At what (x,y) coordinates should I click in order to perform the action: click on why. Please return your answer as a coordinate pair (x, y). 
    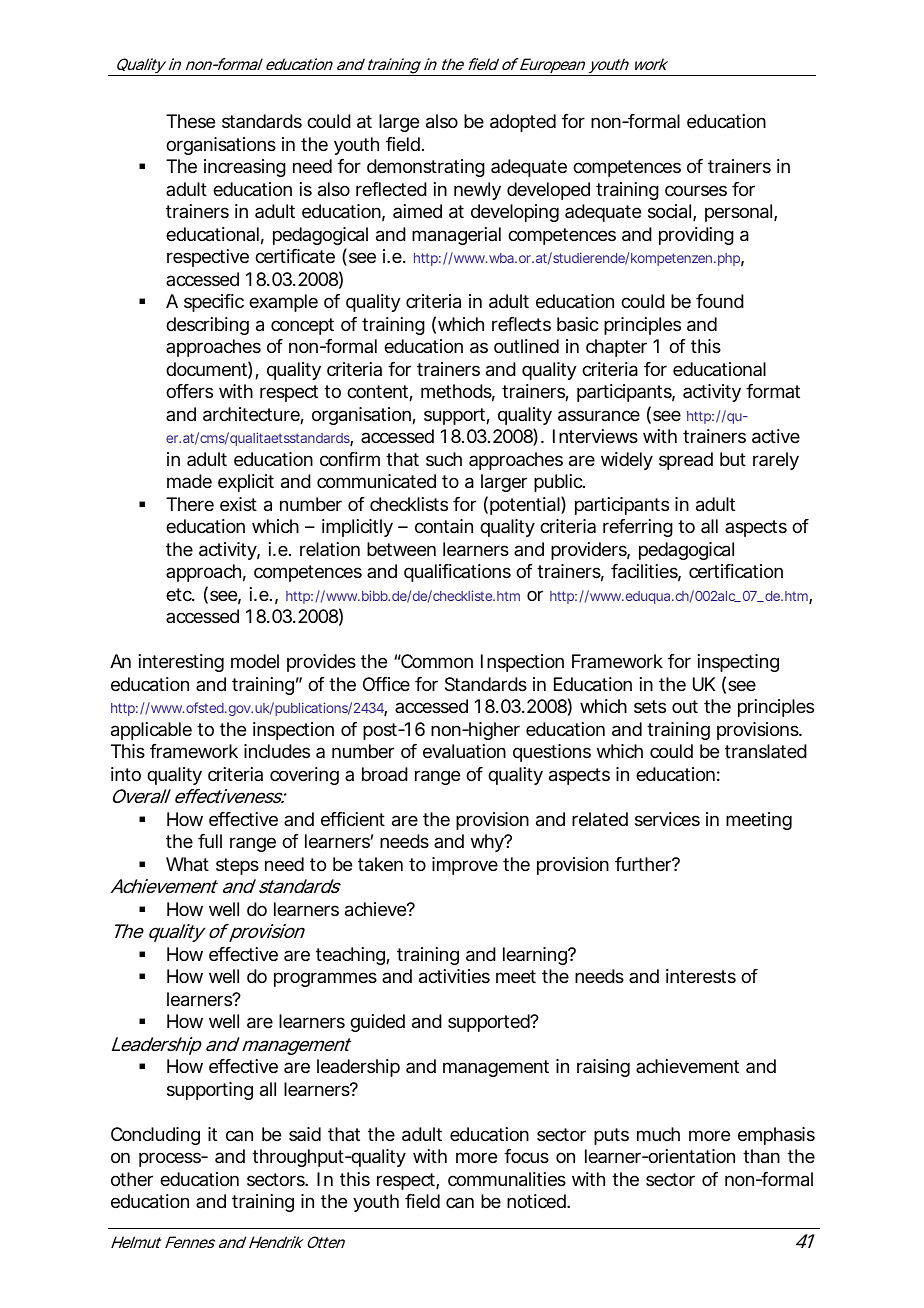
    Looking at the image, I should click on (488, 843).
